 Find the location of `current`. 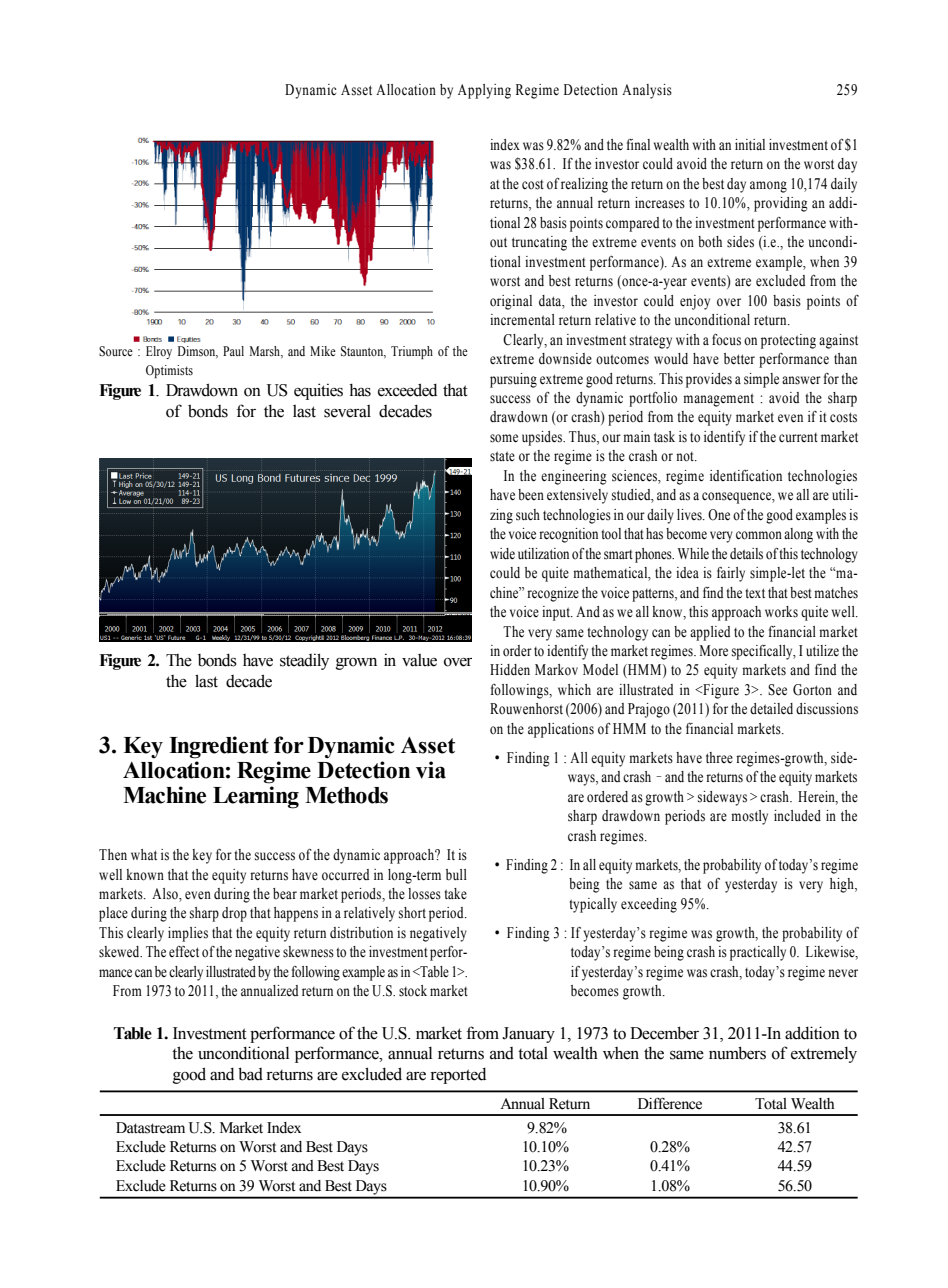

current is located at coordinates (798, 437).
